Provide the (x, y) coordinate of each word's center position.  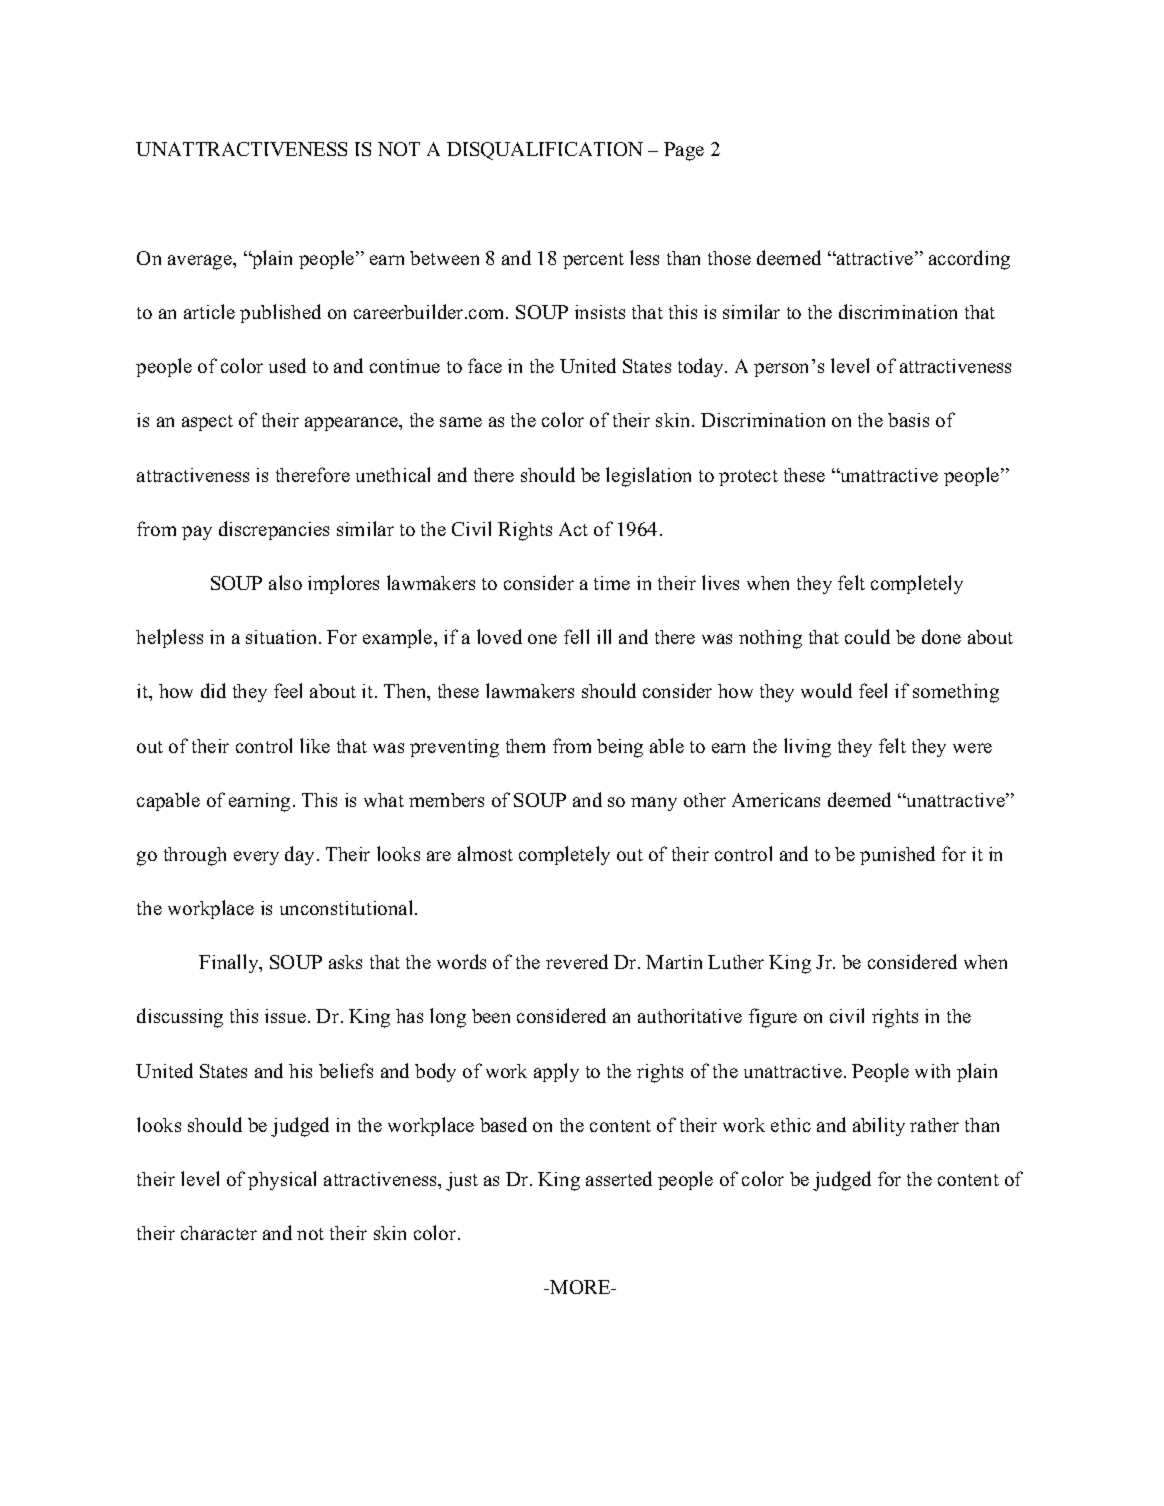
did (213, 690)
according (969, 260)
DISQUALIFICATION (545, 151)
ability (879, 1126)
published (280, 313)
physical (282, 1180)
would (826, 690)
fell (576, 636)
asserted (619, 1178)
